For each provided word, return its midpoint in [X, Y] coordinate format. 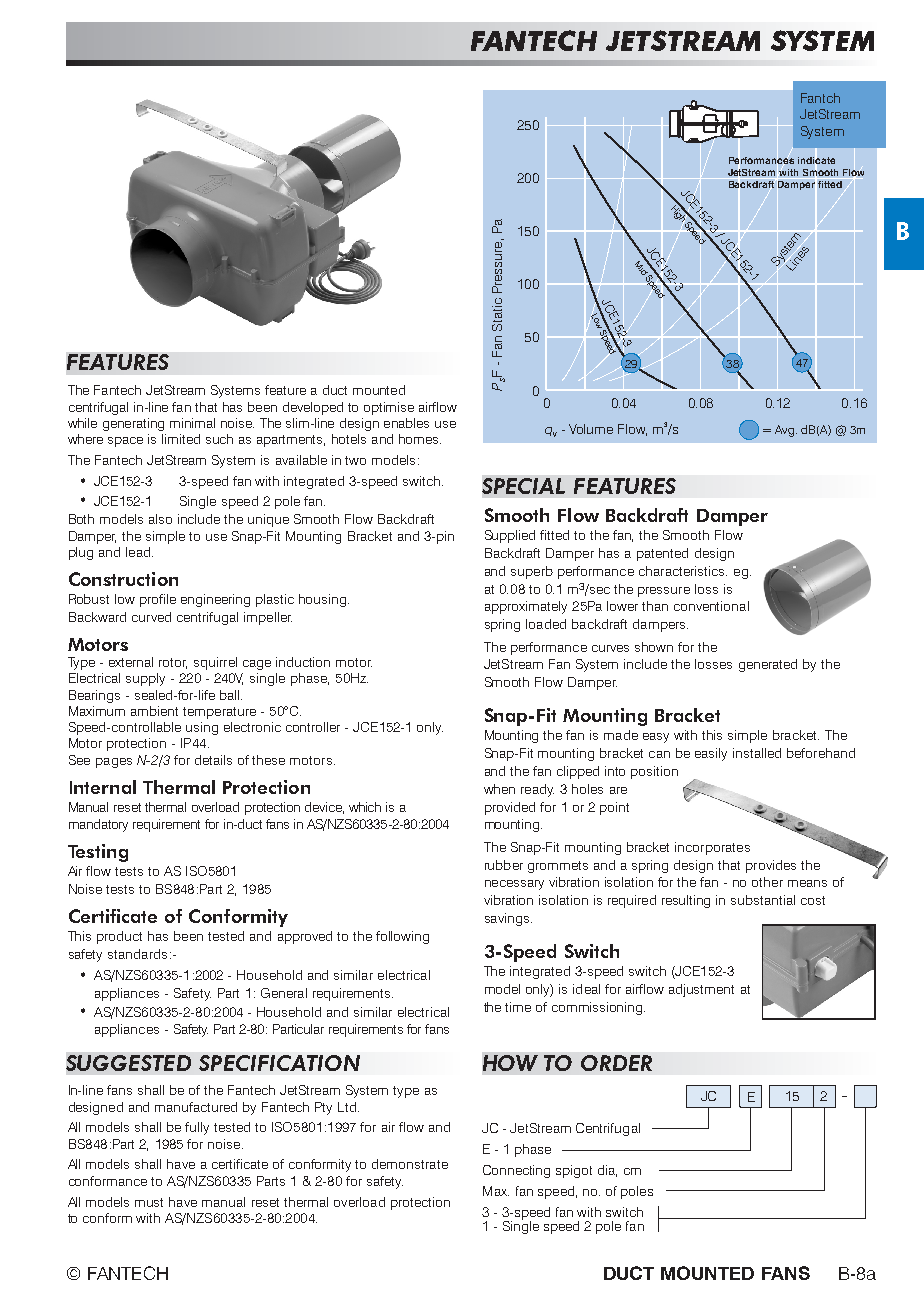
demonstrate [410, 1164]
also [160, 519]
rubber [504, 865]
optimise [389, 408]
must [149, 1202]
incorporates [712, 848]
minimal [192, 423]
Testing [98, 853]
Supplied [510, 536]
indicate [816, 160]
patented [662, 554]
